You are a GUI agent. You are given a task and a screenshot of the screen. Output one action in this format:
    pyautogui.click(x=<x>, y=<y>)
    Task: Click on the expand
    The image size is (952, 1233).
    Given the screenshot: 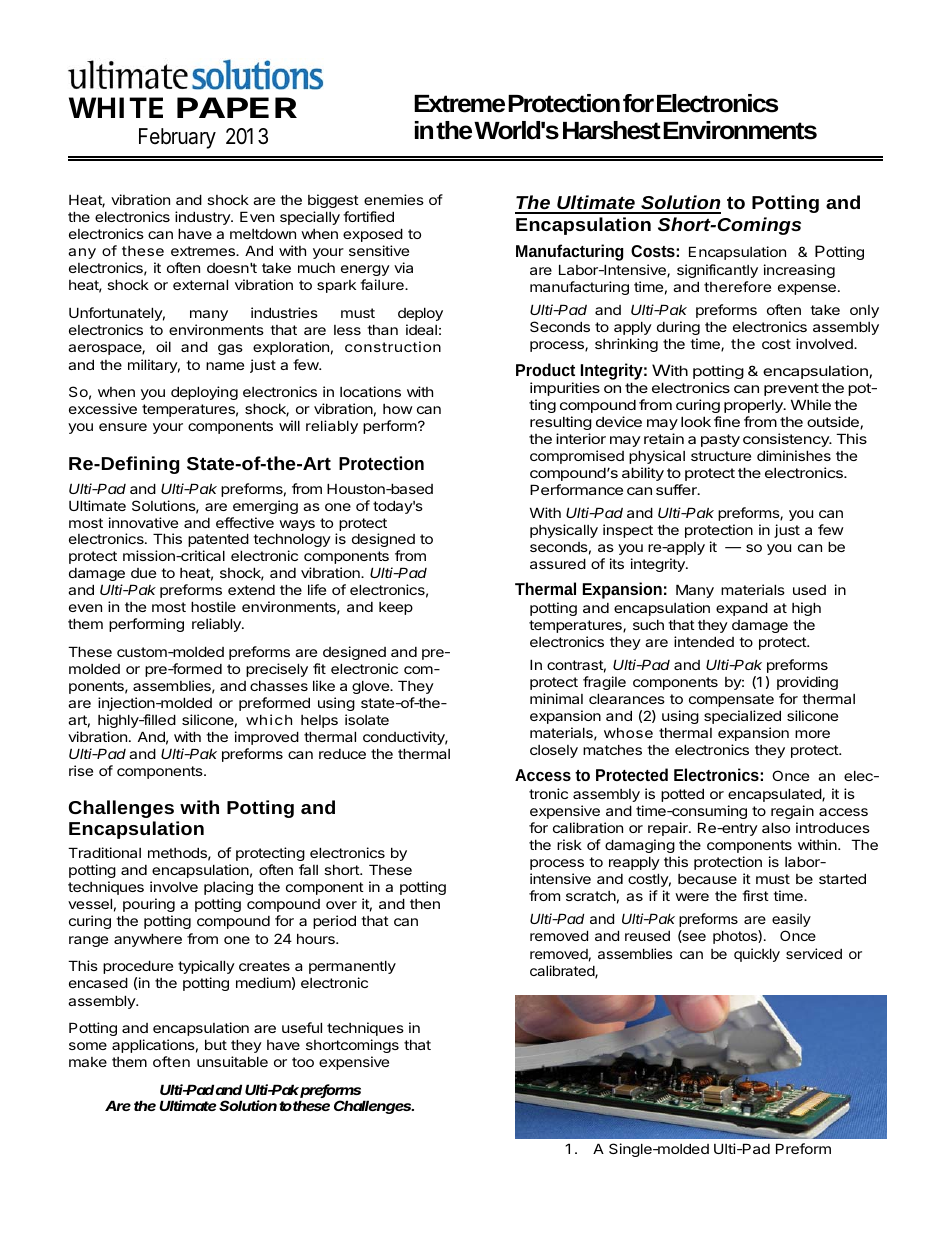 What is the action you would take?
    pyautogui.click(x=742, y=609)
